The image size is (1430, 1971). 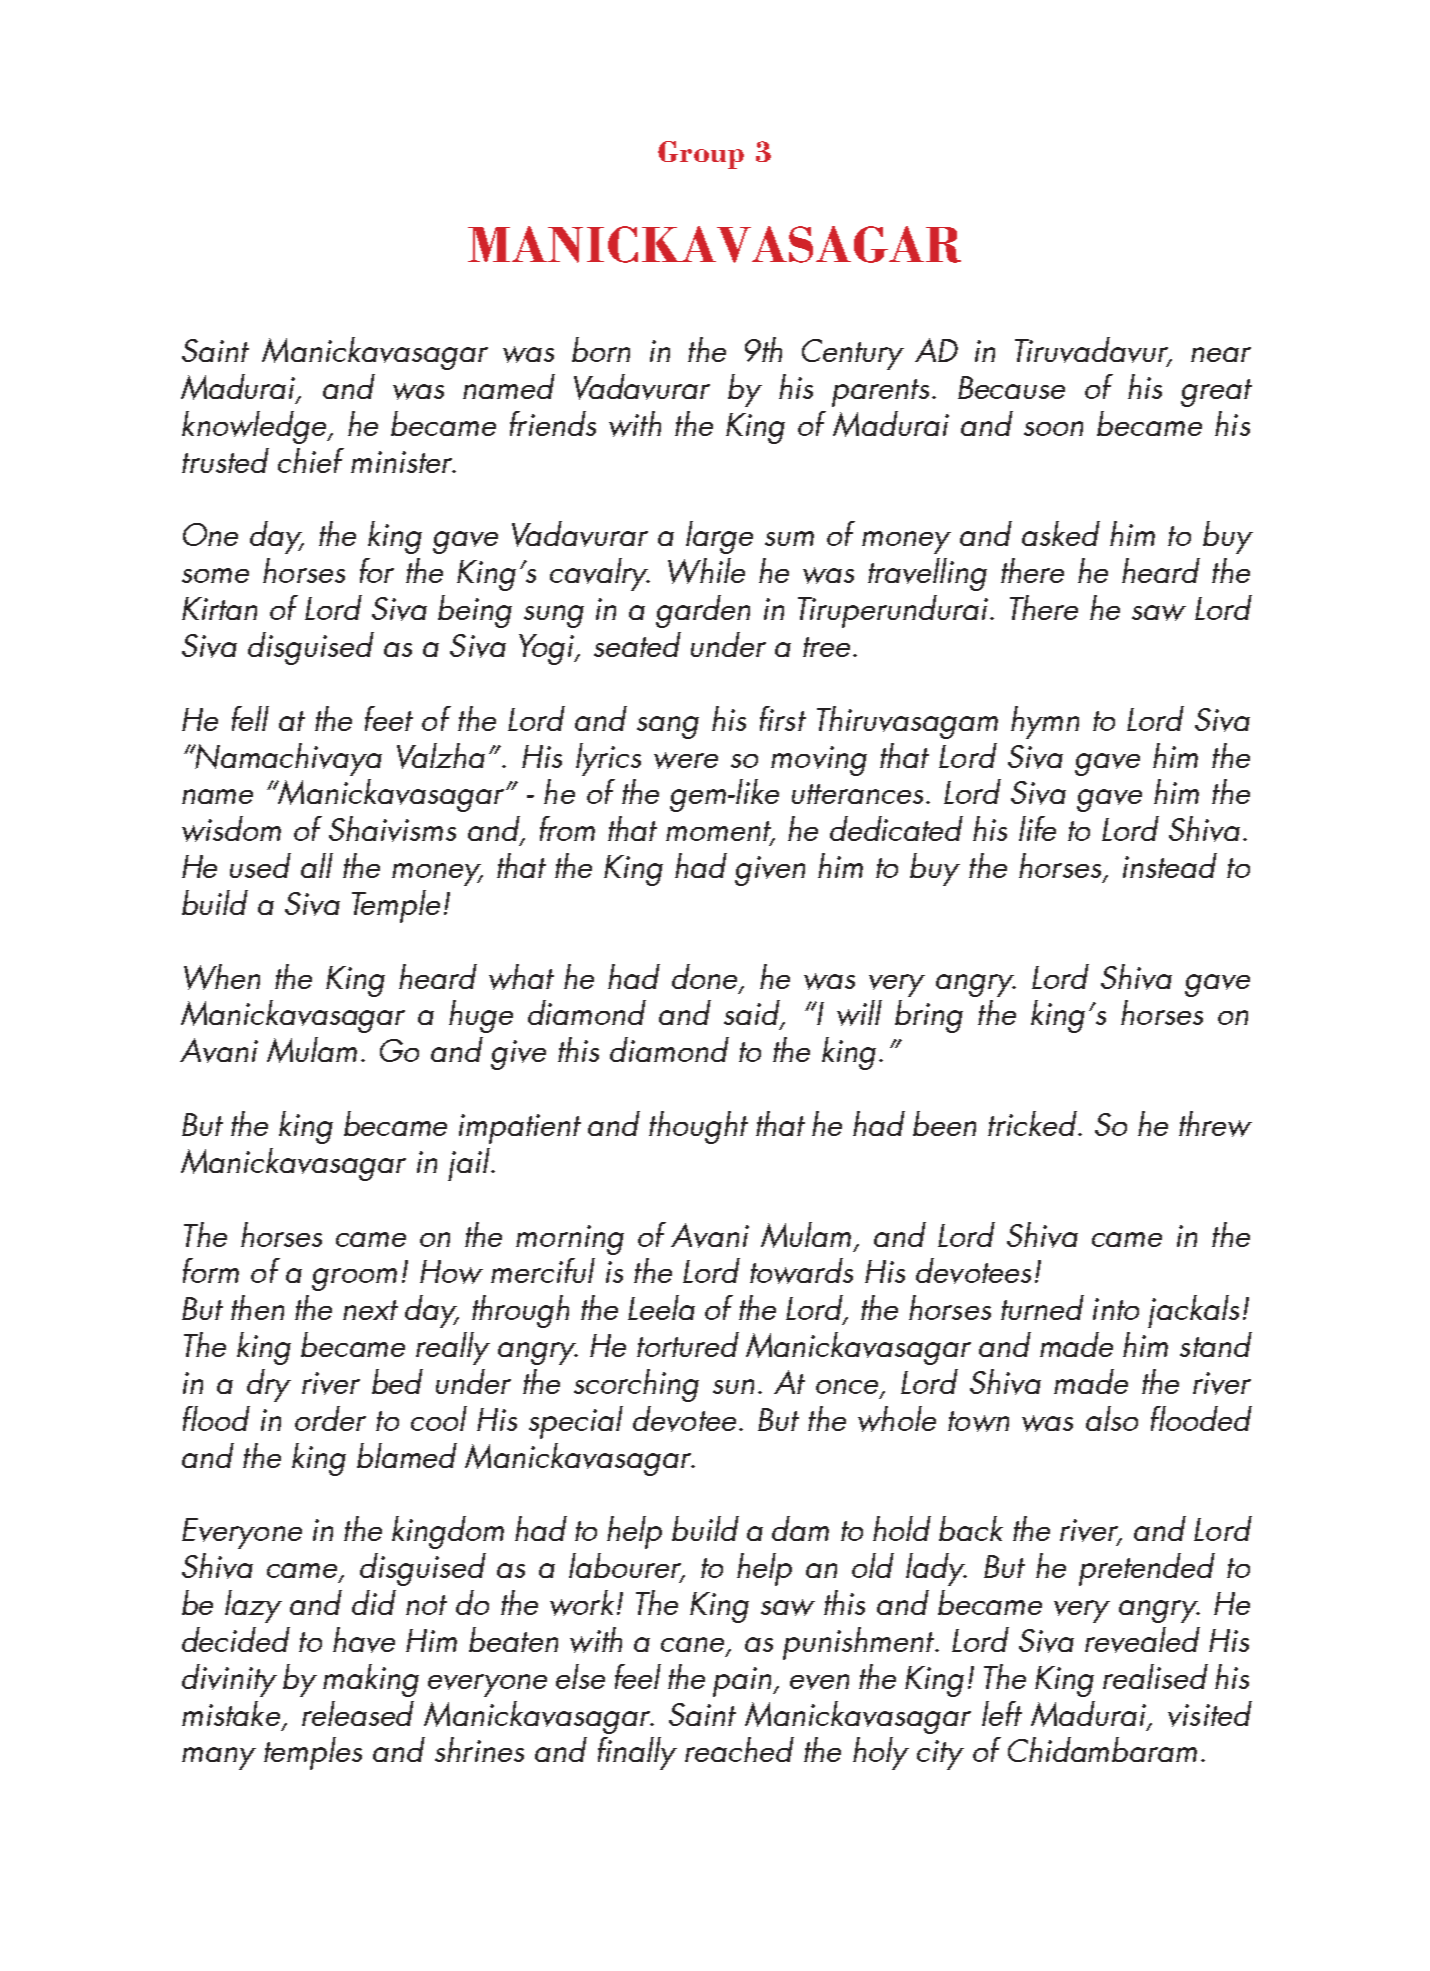 What do you see at coordinates (358, 1713) in the document?
I see `released` at bounding box center [358, 1713].
